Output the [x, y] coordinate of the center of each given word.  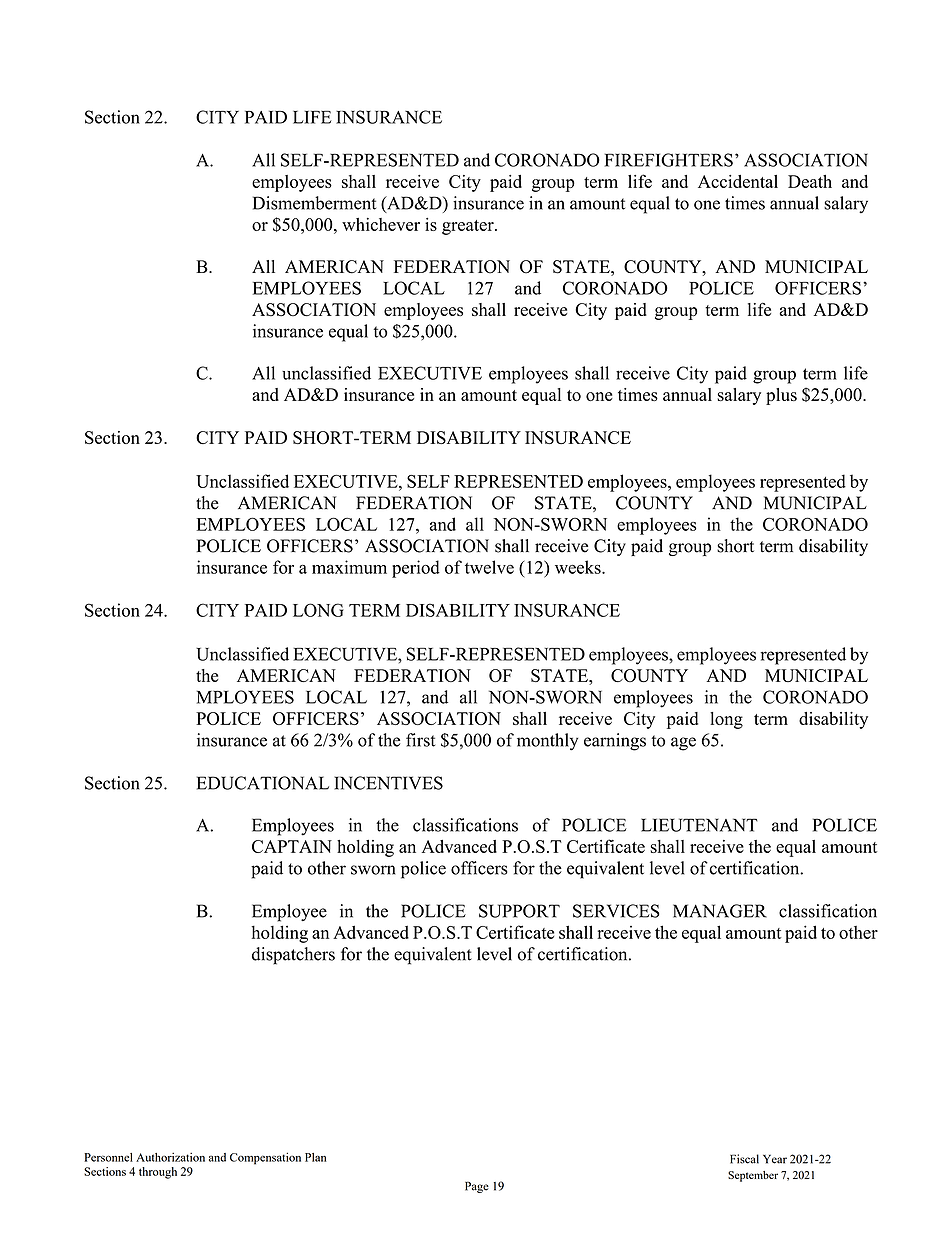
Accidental [738, 181]
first [420, 740]
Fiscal [744, 1159]
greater [469, 227]
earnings [615, 742]
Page [477, 1187]
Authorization [170, 1157]
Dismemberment [314, 203]
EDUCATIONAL [263, 783]
